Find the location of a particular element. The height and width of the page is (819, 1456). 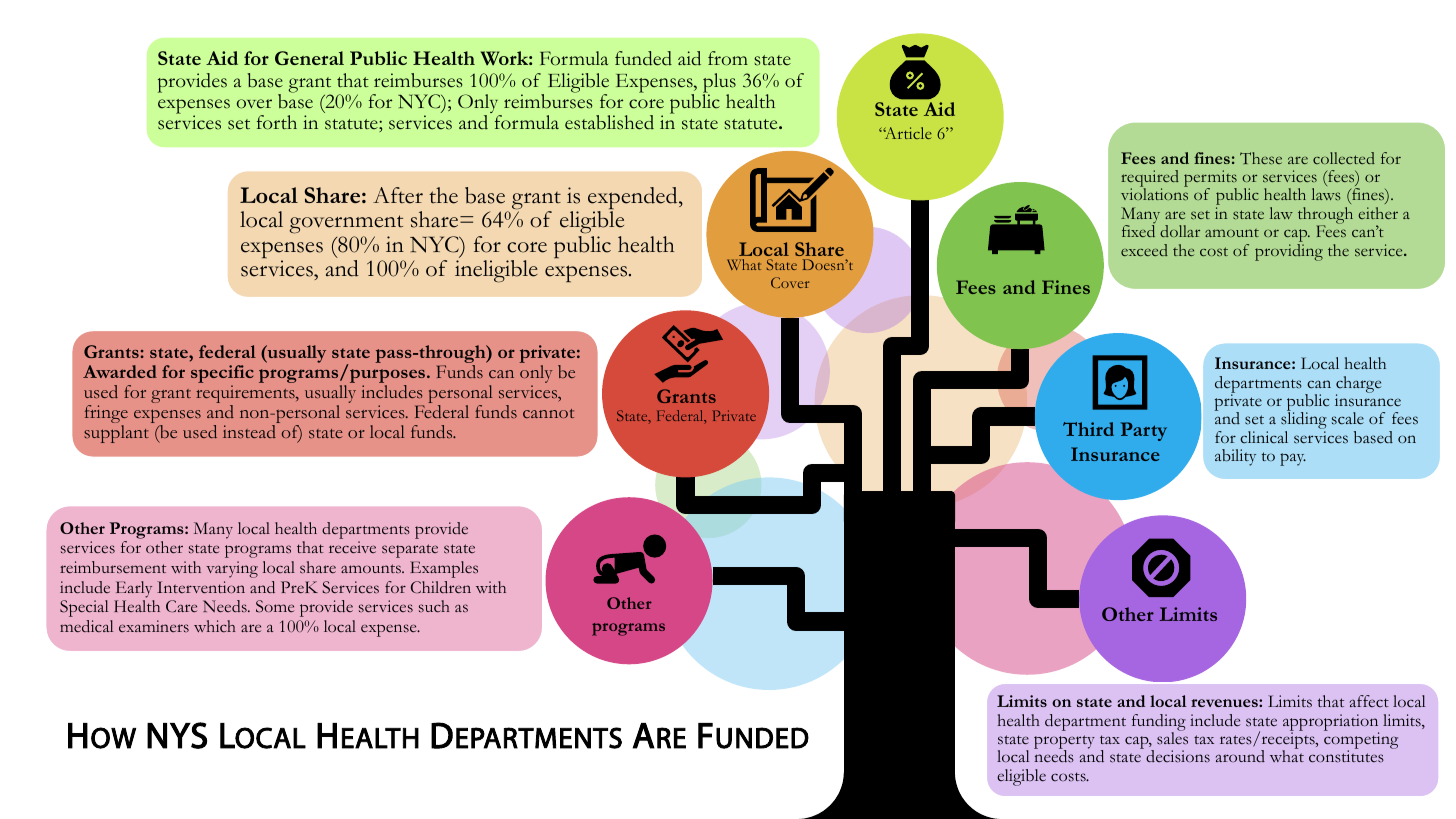

NYS is located at coordinates (177, 735).
